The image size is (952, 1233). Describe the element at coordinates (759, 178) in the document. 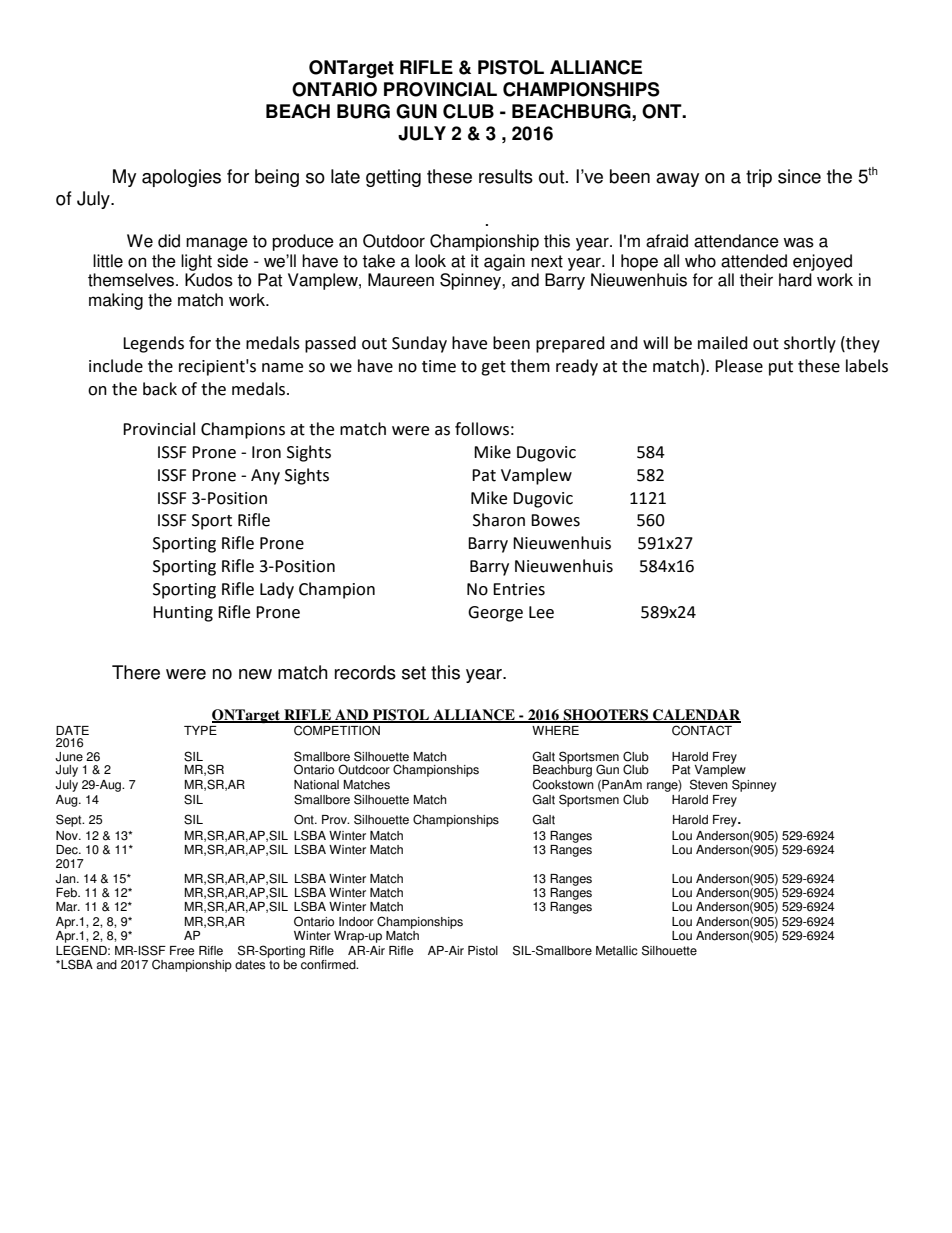

I see `trip` at that location.
